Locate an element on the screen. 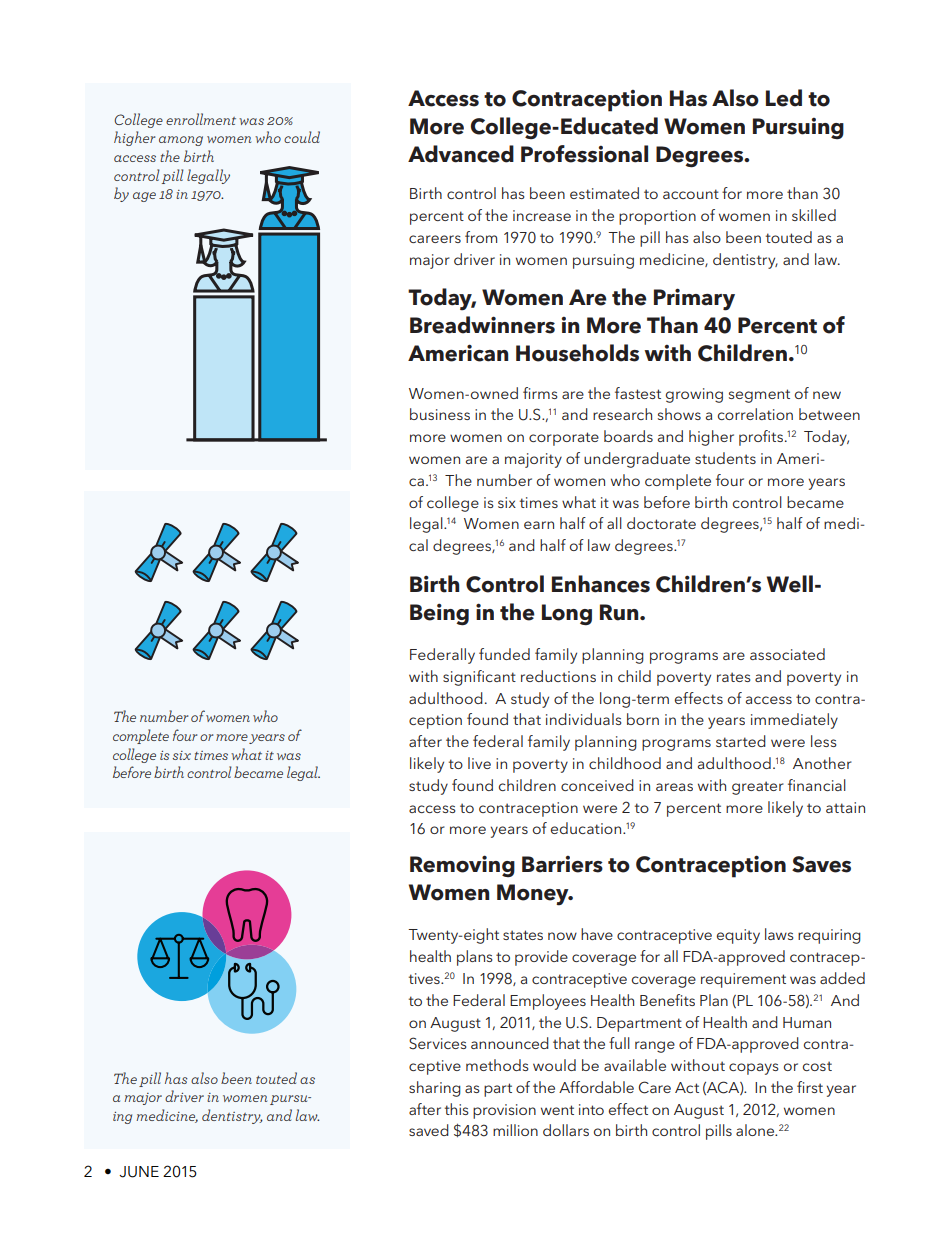  among is located at coordinates (181, 141).
